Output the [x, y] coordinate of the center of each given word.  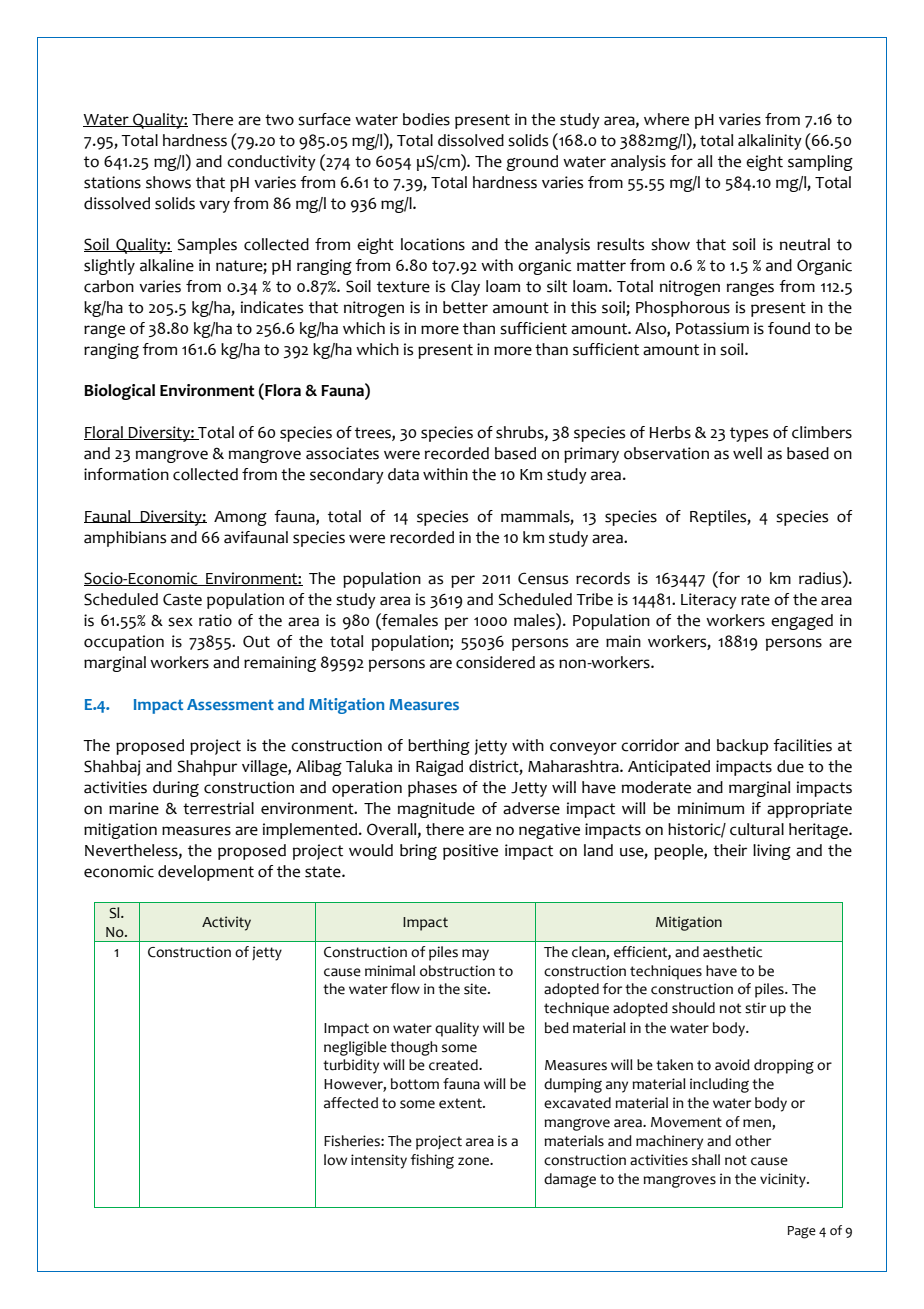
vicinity [784, 1180]
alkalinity [770, 142]
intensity [379, 1161]
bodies [426, 119]
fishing [432, 1161]
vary [214, 206]
